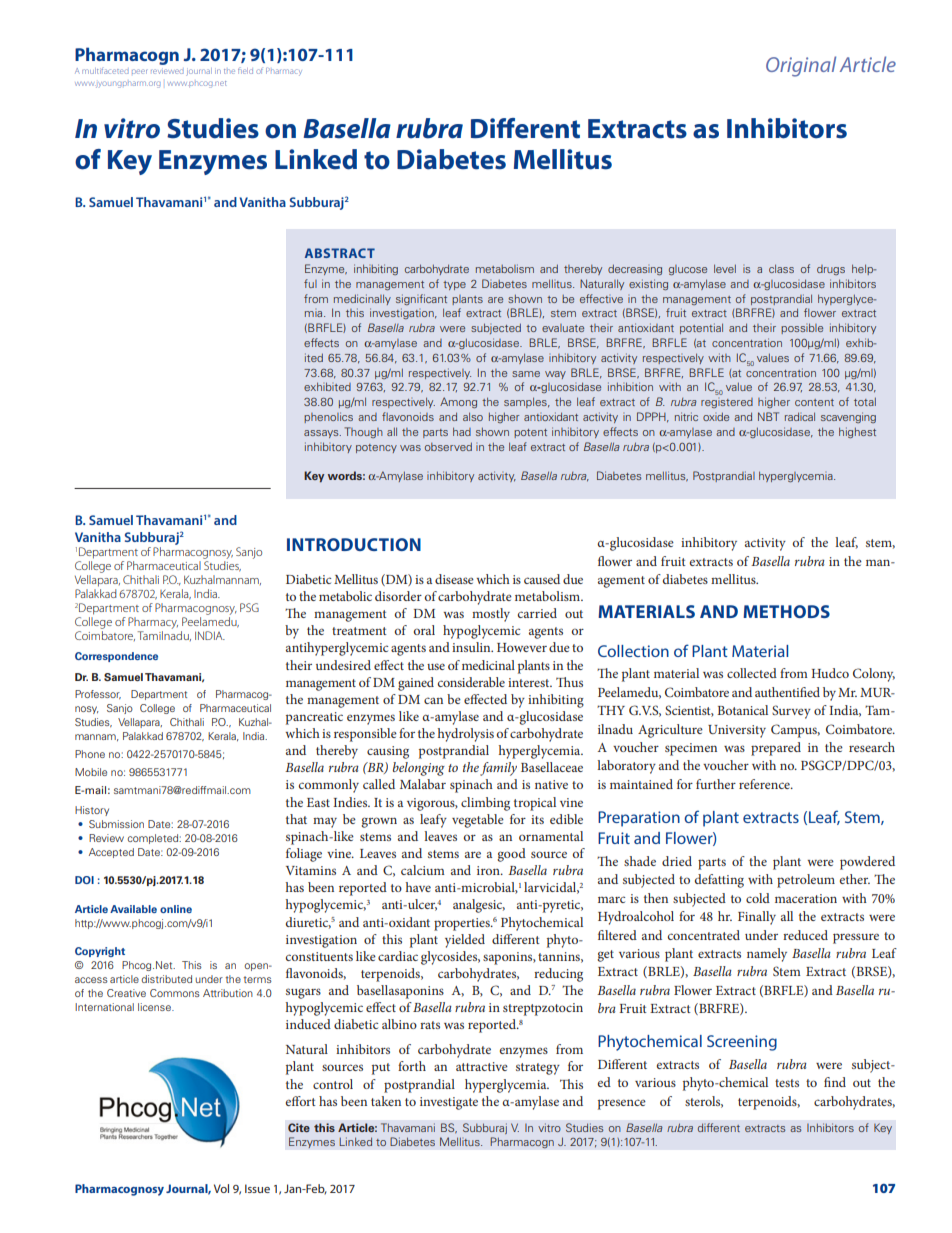 This screenshot has width=952, height=1233. Describe the element at coordinates (245, 70) in the screenshot. I see `field` at that location.
